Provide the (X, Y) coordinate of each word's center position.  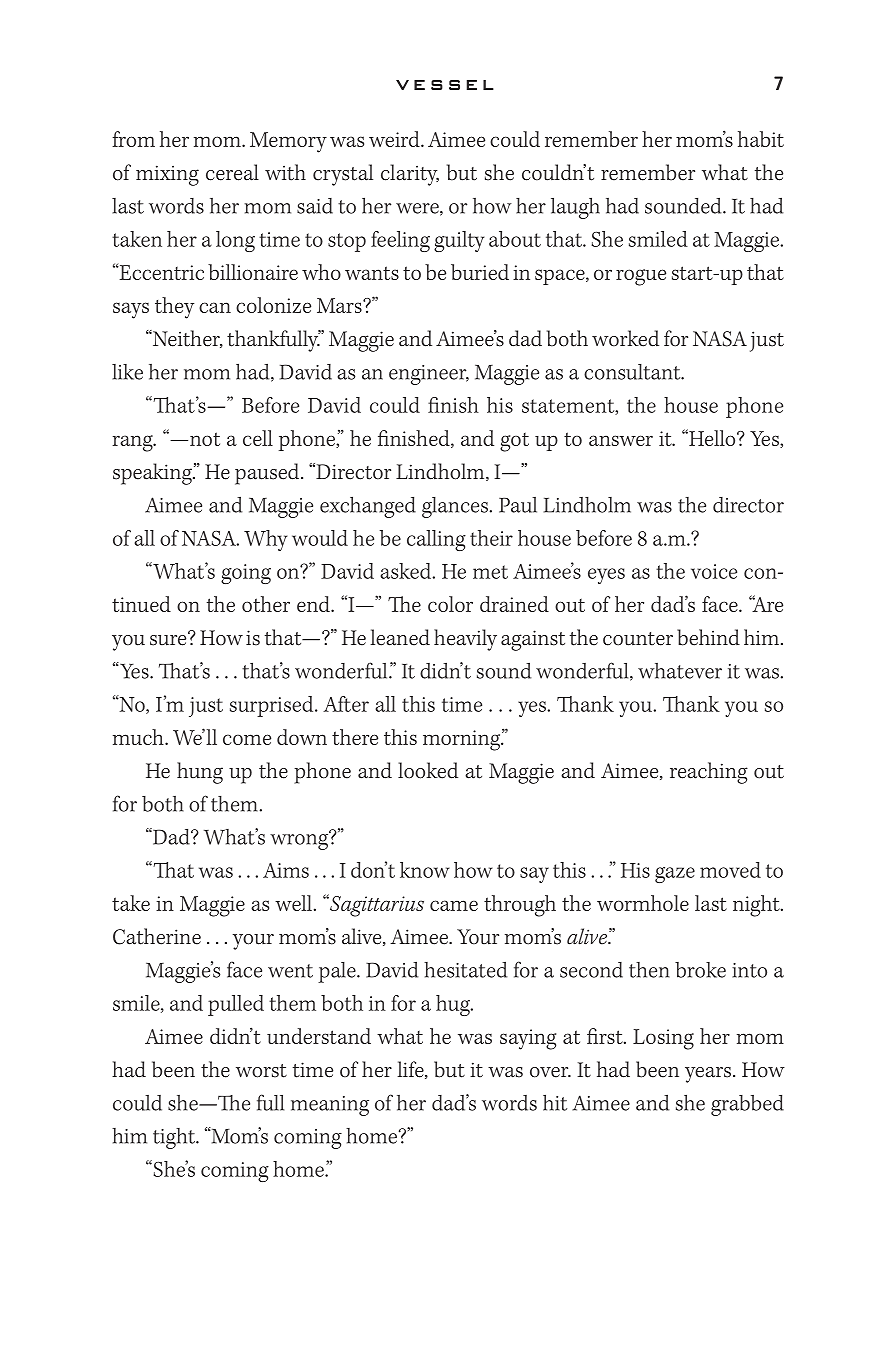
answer (621, 440)
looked (428, 770)
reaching (709, 773)
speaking (153, 474)
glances (456, 507)
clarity (410, 175)
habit (761, 139)
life (411, 1070)
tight (175, 1138)
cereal (232, 172)
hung (200, 773)
